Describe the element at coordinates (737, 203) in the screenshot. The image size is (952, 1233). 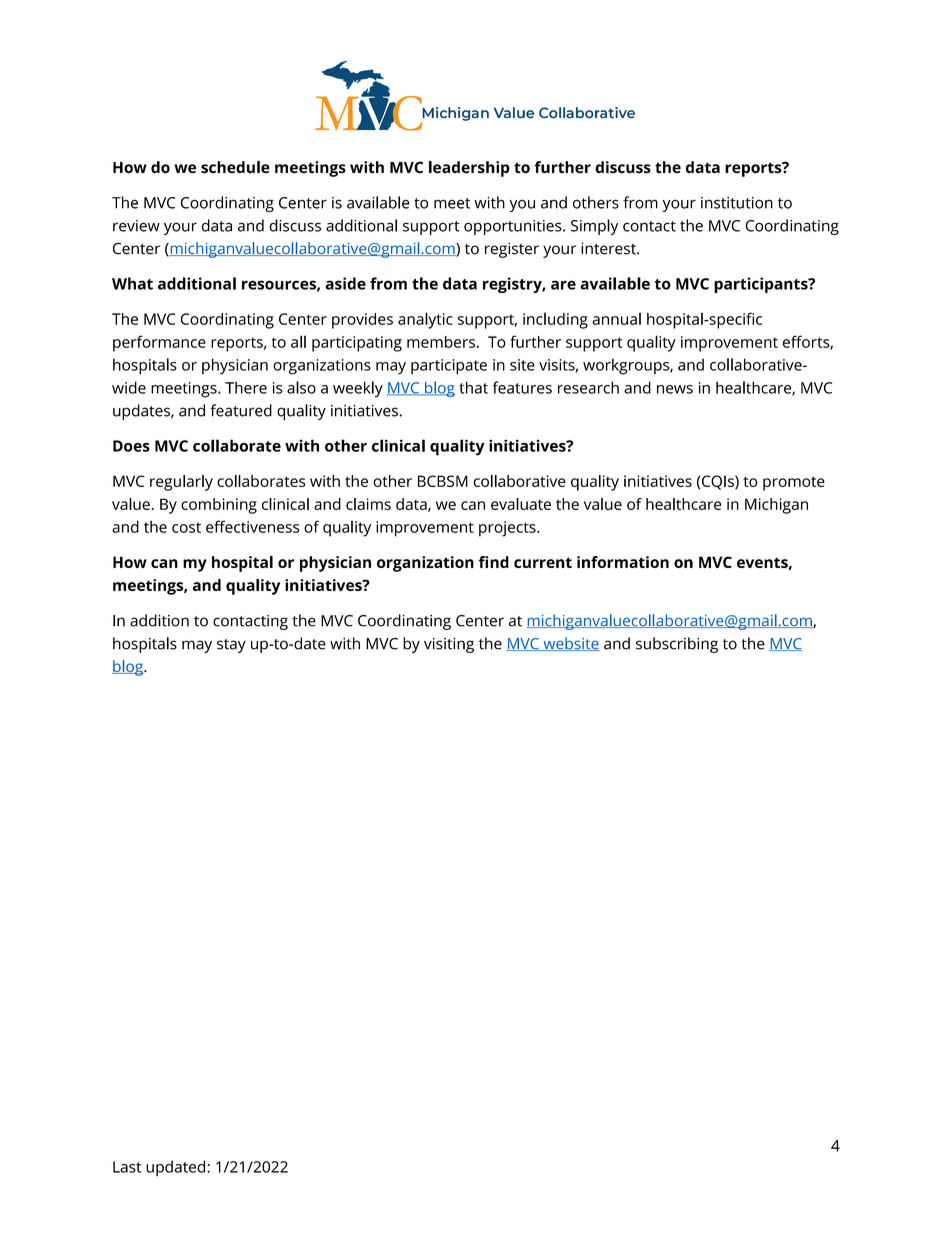
I see `institution` at that location.
